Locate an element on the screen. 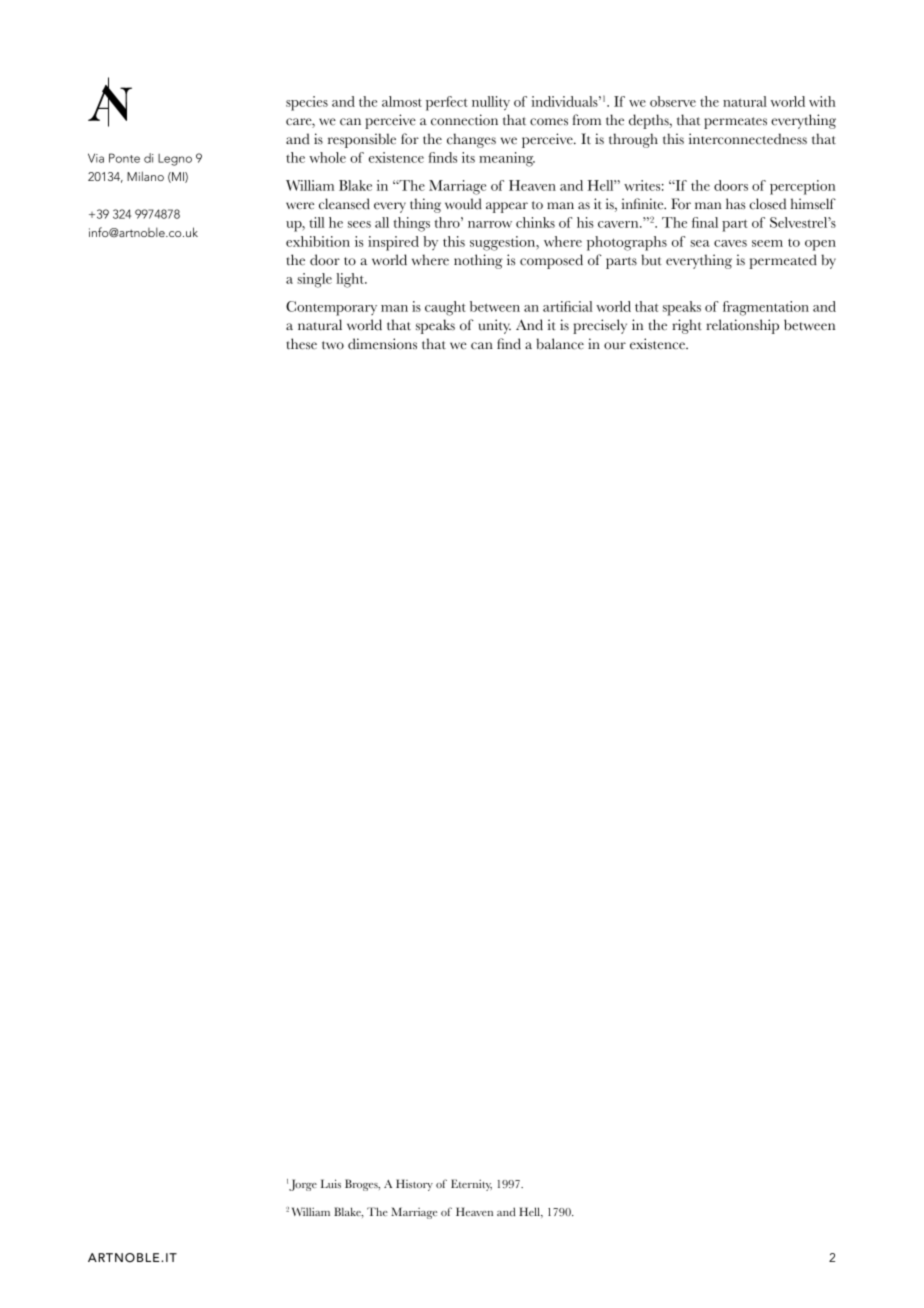  changes is located at coordinates (471, 140).
